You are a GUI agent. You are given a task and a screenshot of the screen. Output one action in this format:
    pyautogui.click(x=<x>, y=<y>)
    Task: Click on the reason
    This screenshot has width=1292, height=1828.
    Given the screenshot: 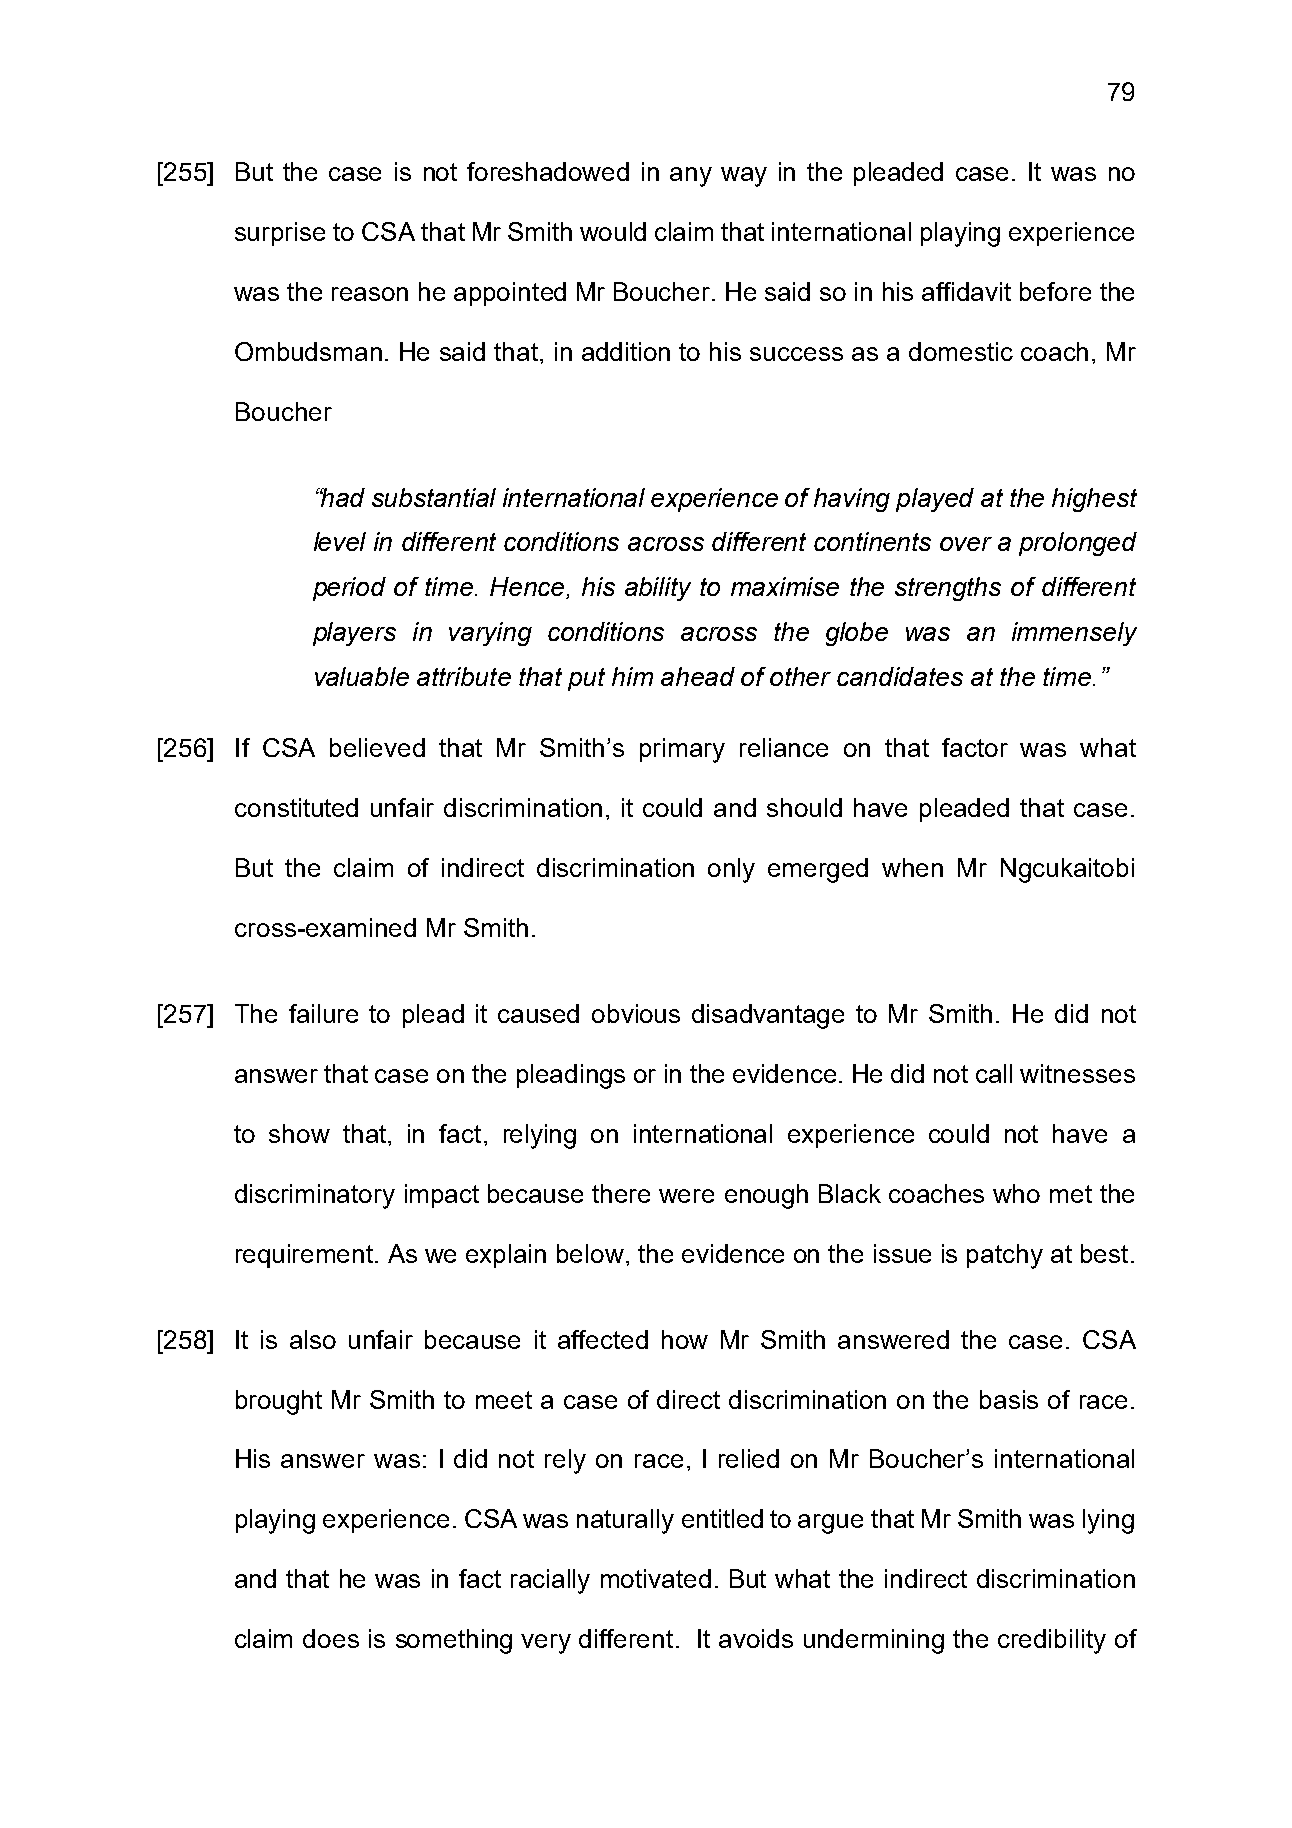 What is the action you would take?
    pyautogui.click(x=370, y=294)
